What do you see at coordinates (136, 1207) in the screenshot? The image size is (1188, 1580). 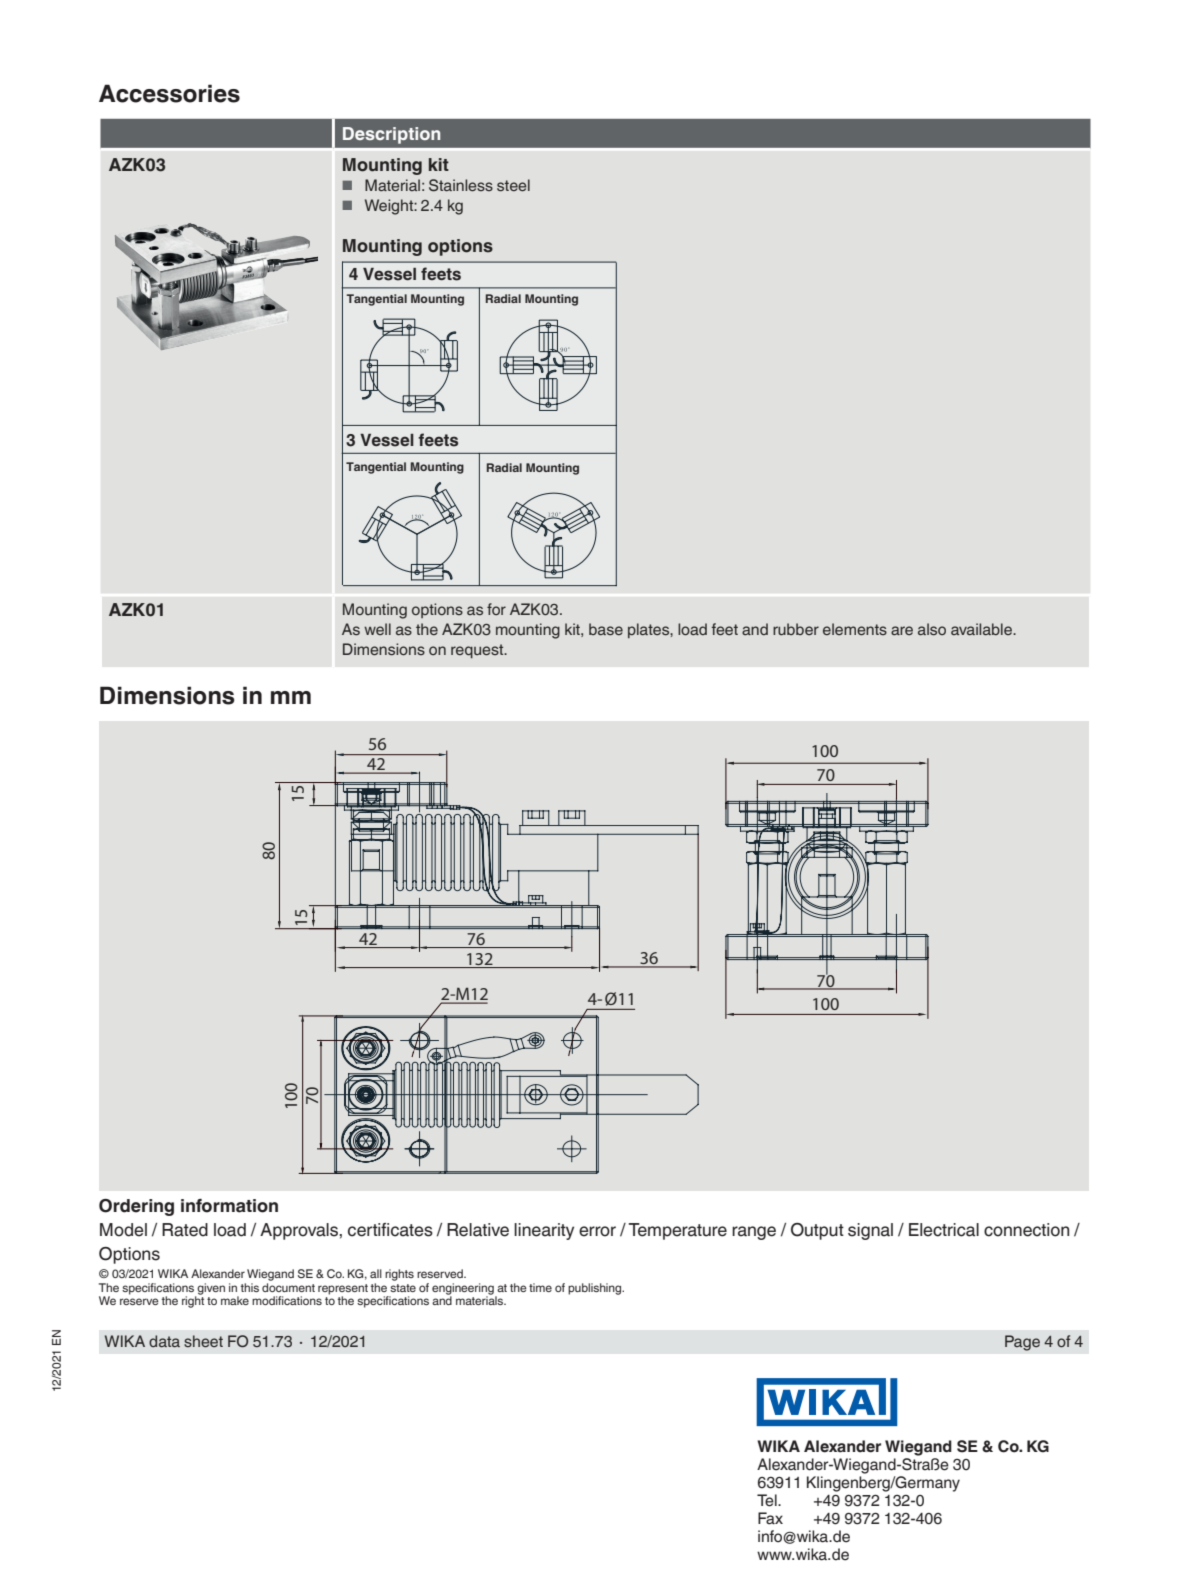 I see `Ordering` at bounding box center [136, 1207].
